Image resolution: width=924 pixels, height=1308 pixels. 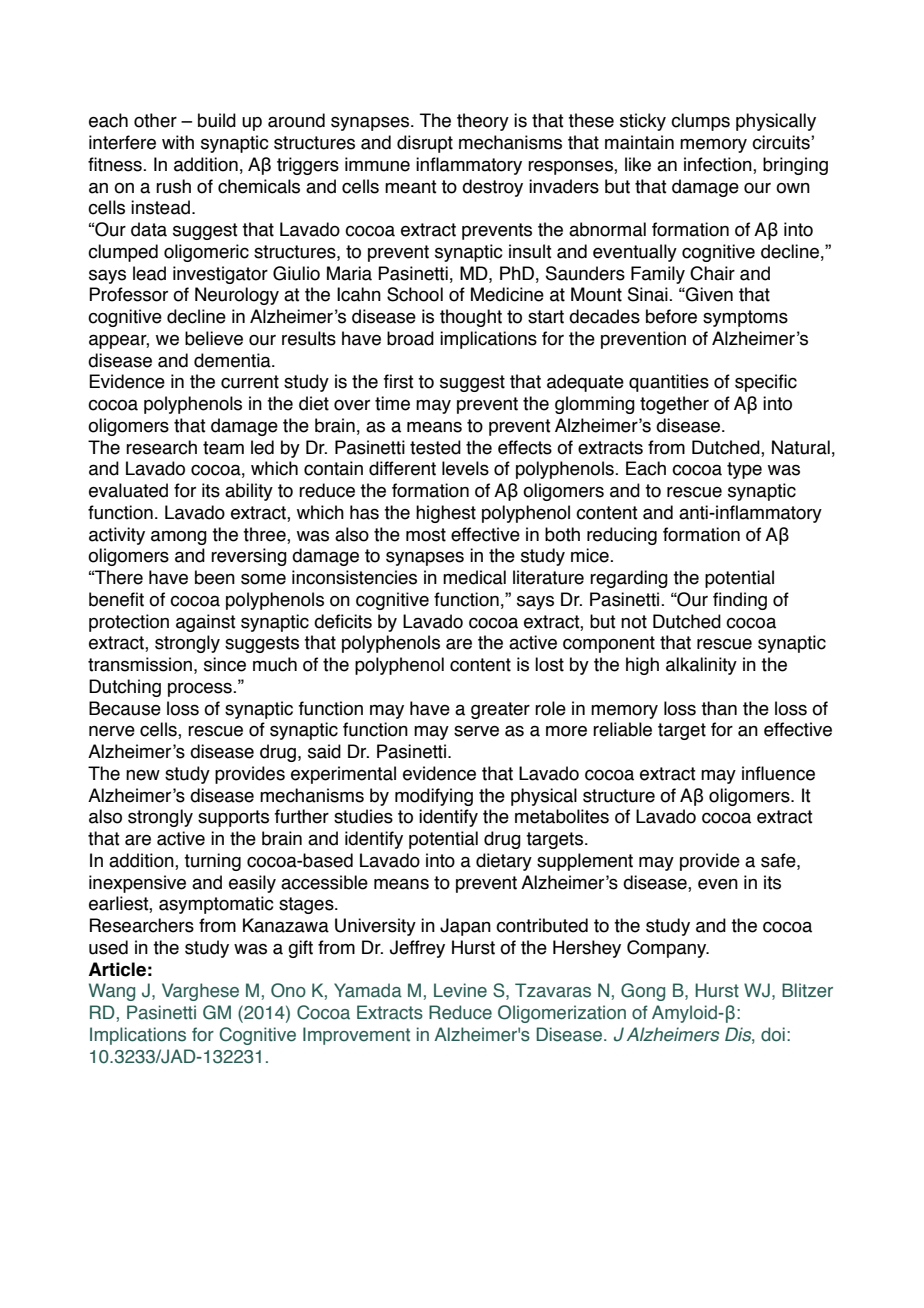 What do you see at coordinates (178, 142) in the screenshot?
I see `with` at bounding box center [178, 142].
